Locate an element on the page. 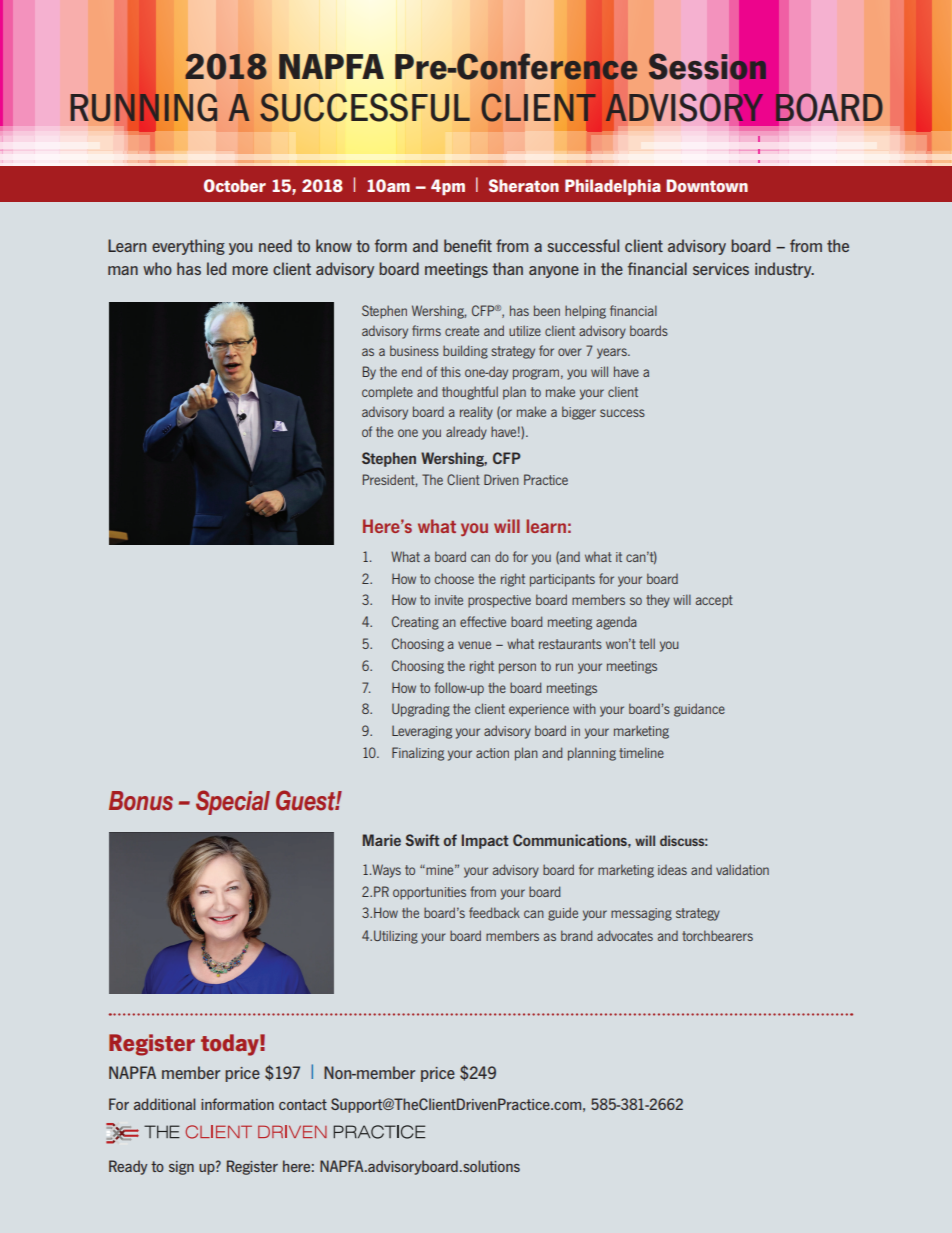  accept is located at coordinates (714, 601).
